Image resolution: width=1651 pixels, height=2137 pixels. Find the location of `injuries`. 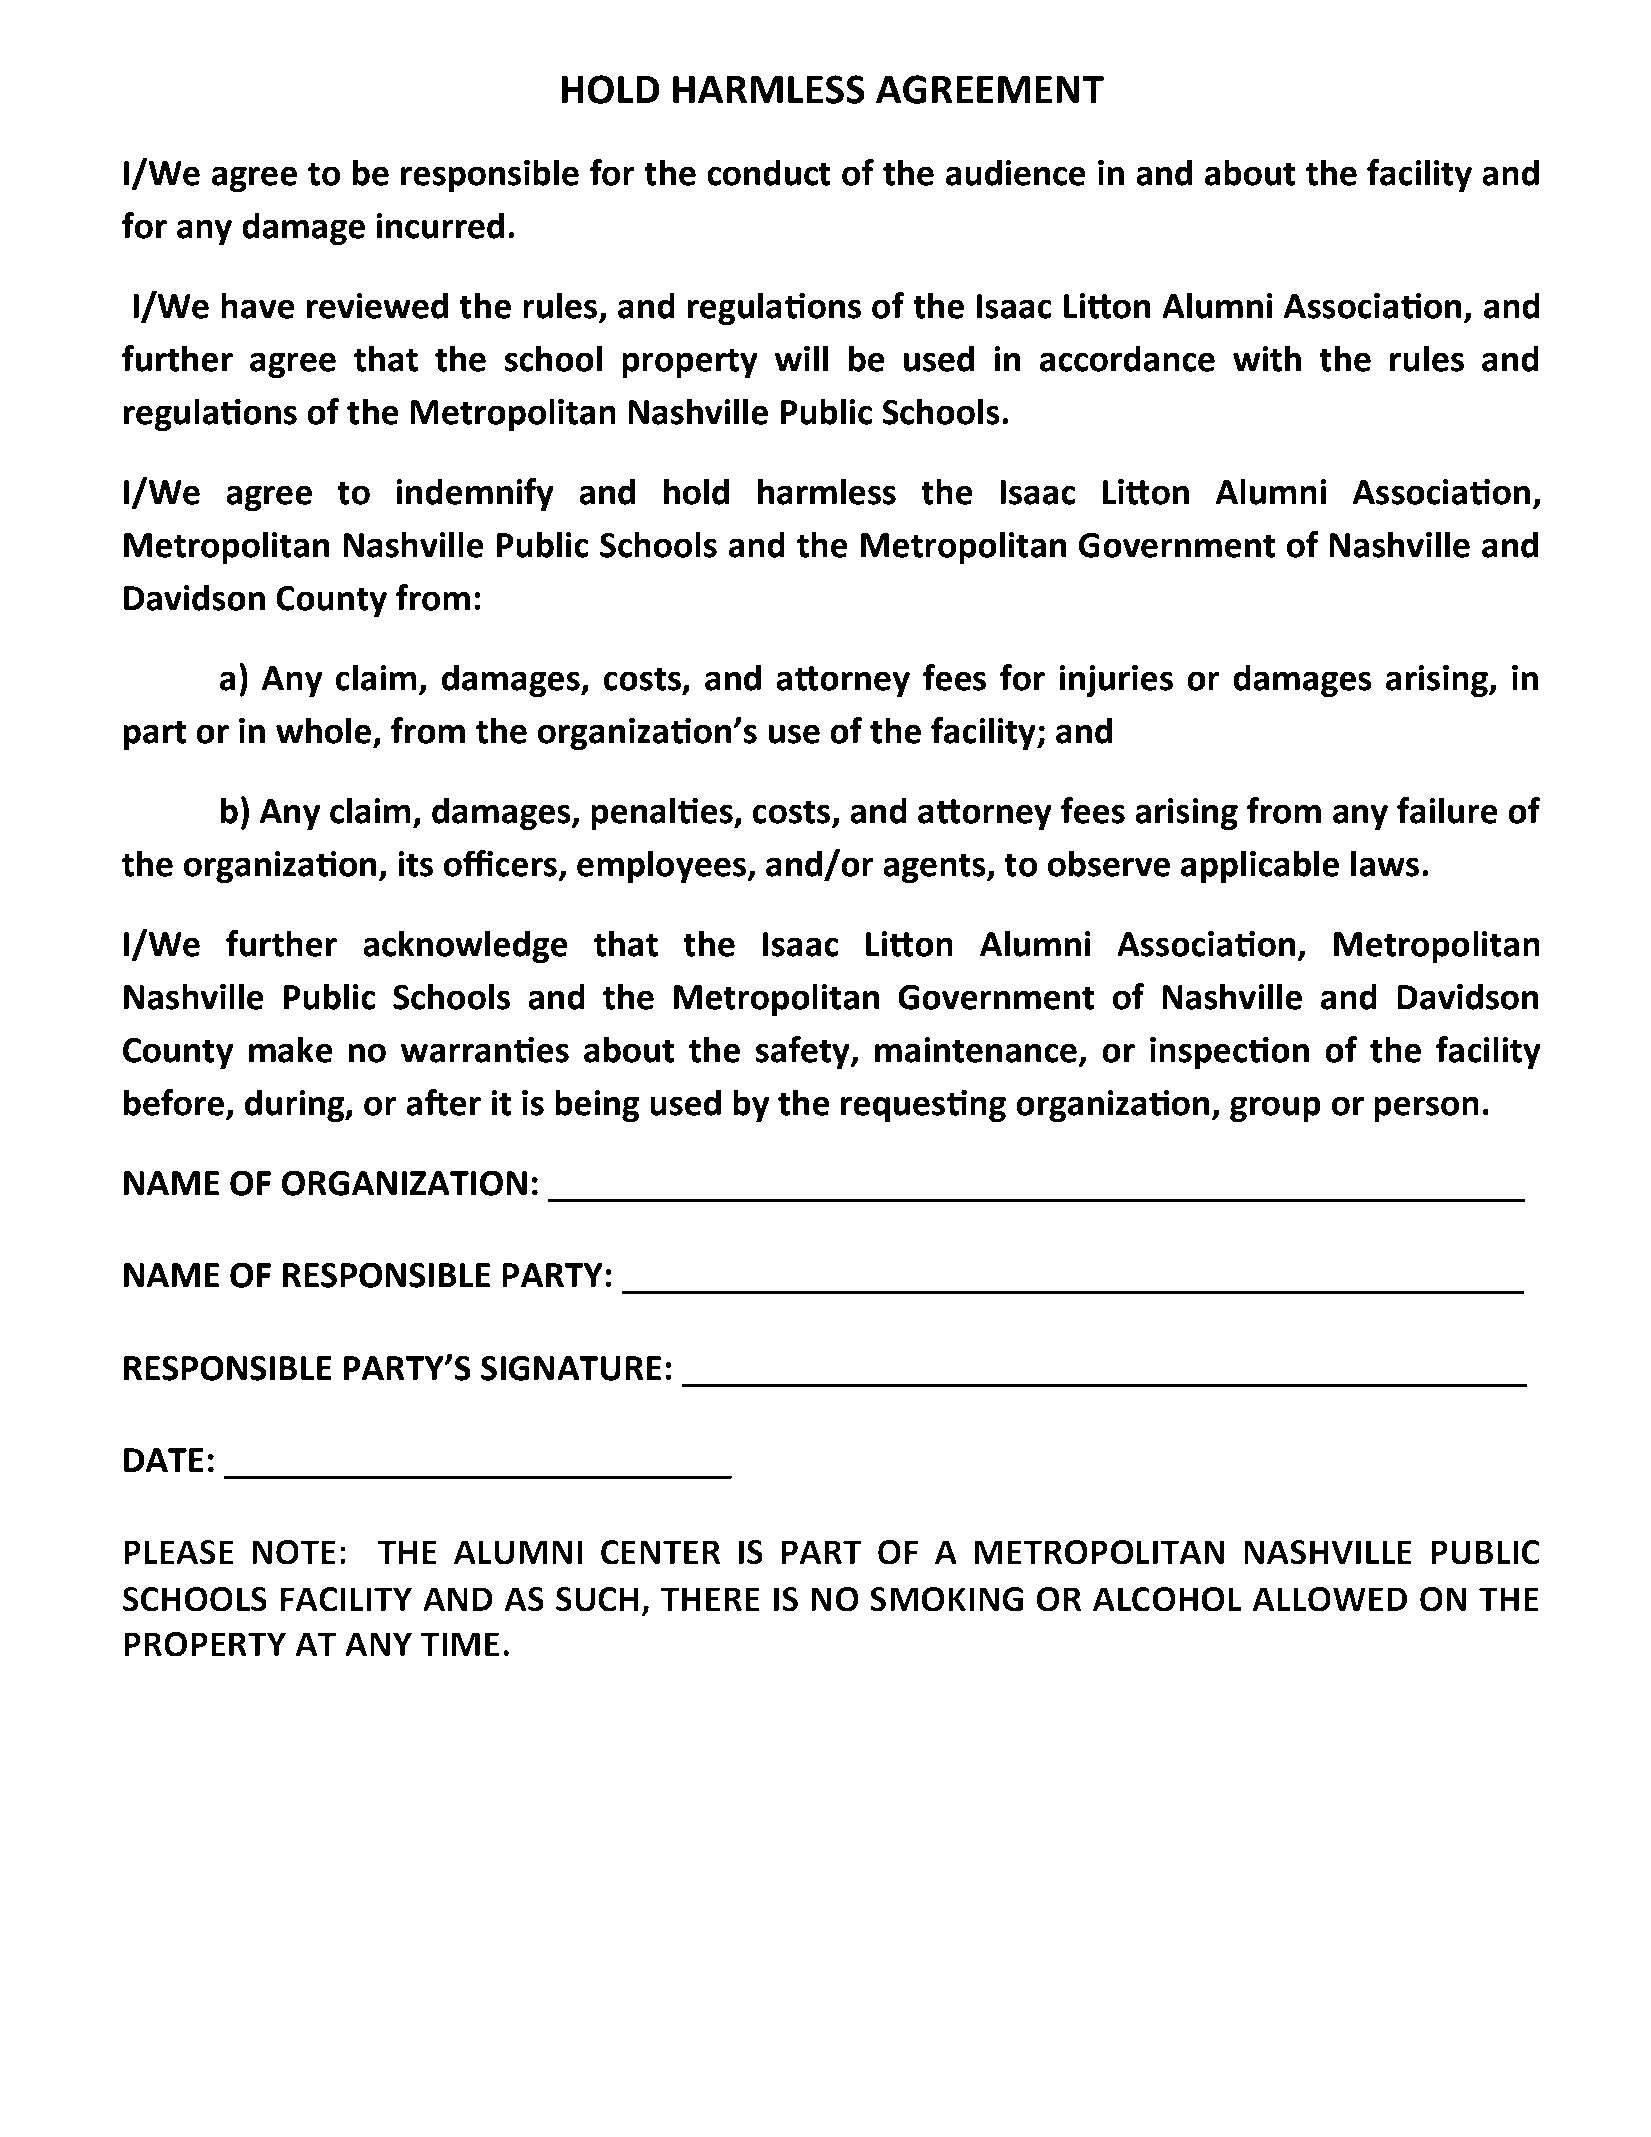

injuries is located at coordinates (1116, 681).
